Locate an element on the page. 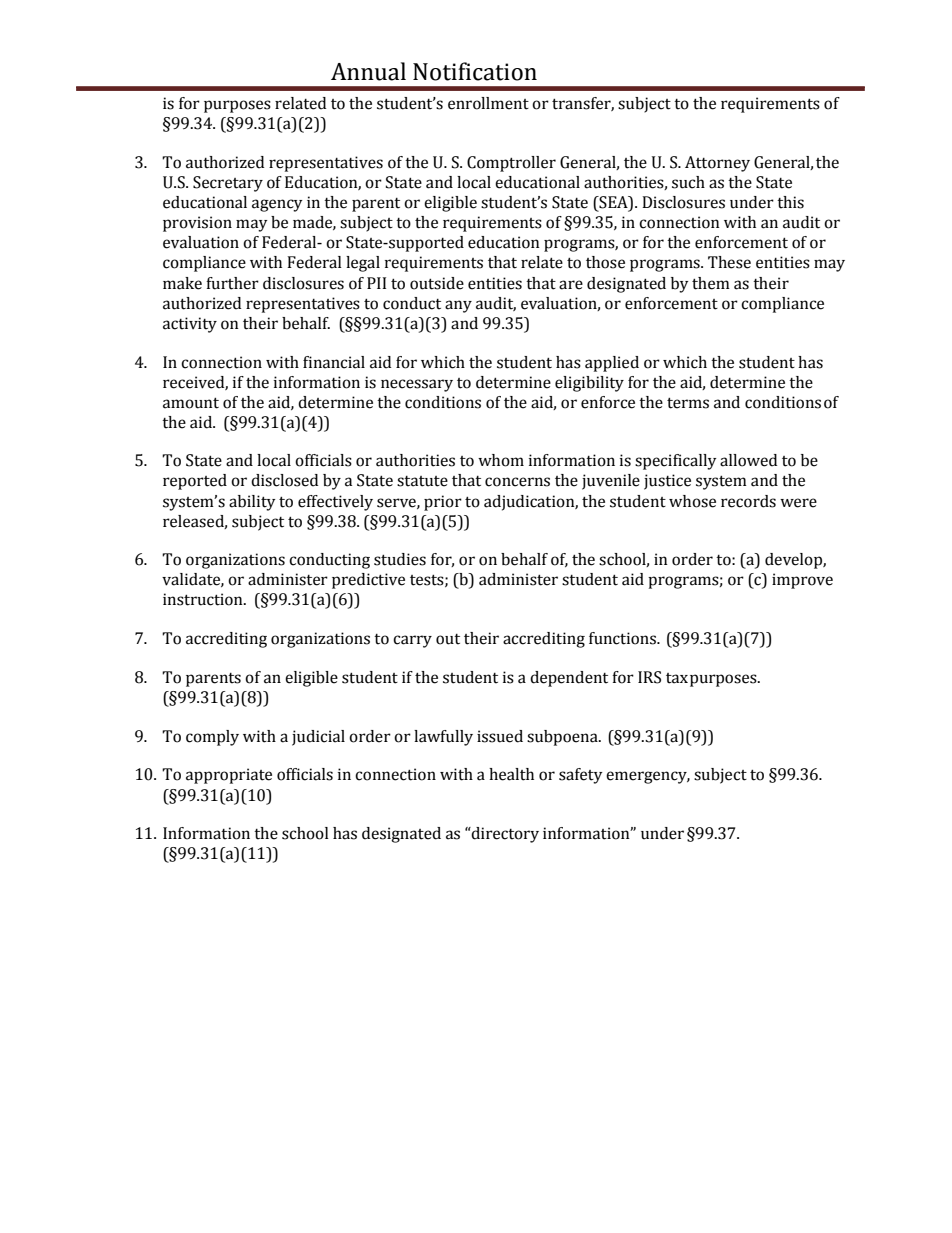 This page has width=952, height=1233. any is located at coordinates (458, 306).
